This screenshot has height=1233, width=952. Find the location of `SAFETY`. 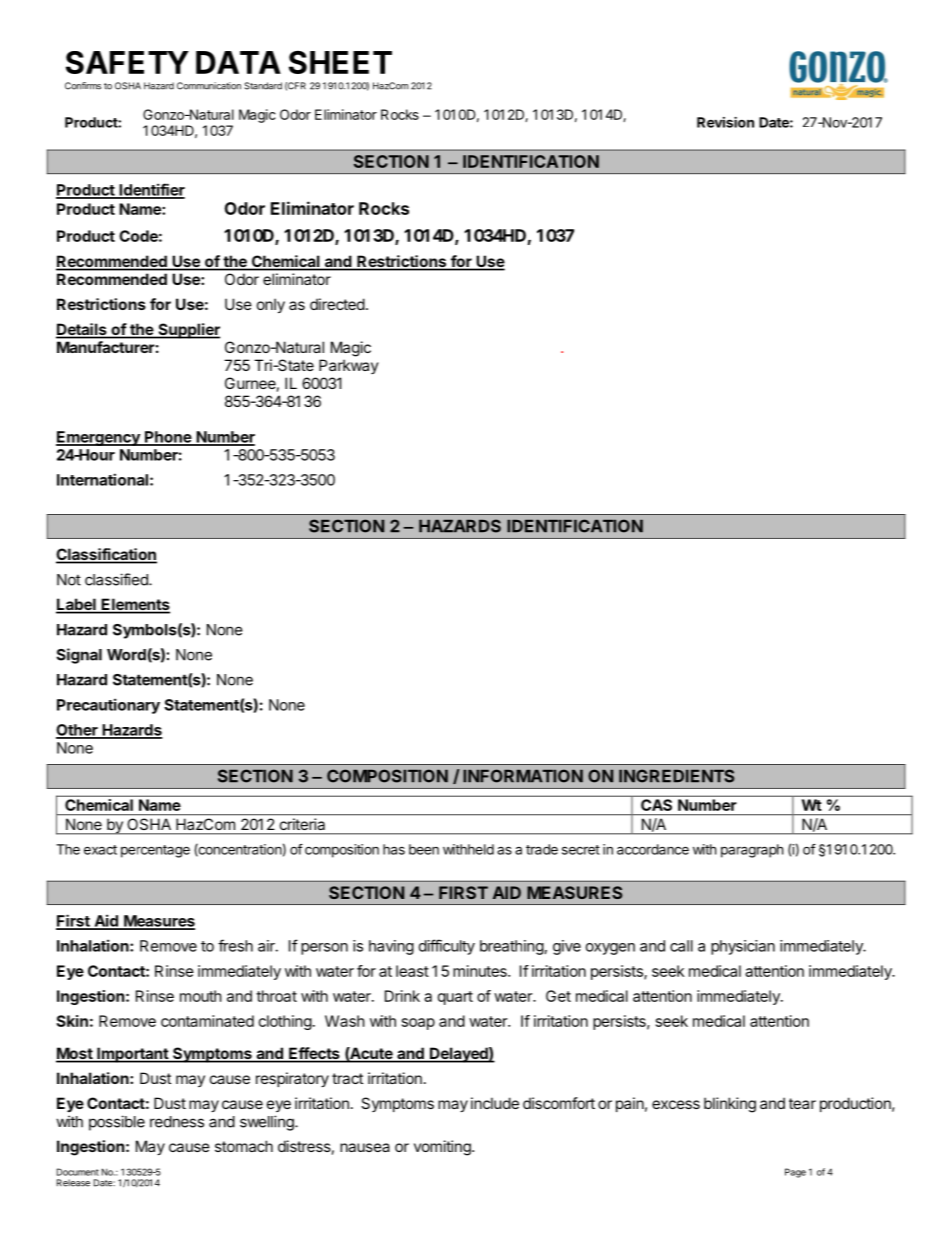

SAFETY is located at coordinates (127, 62).
